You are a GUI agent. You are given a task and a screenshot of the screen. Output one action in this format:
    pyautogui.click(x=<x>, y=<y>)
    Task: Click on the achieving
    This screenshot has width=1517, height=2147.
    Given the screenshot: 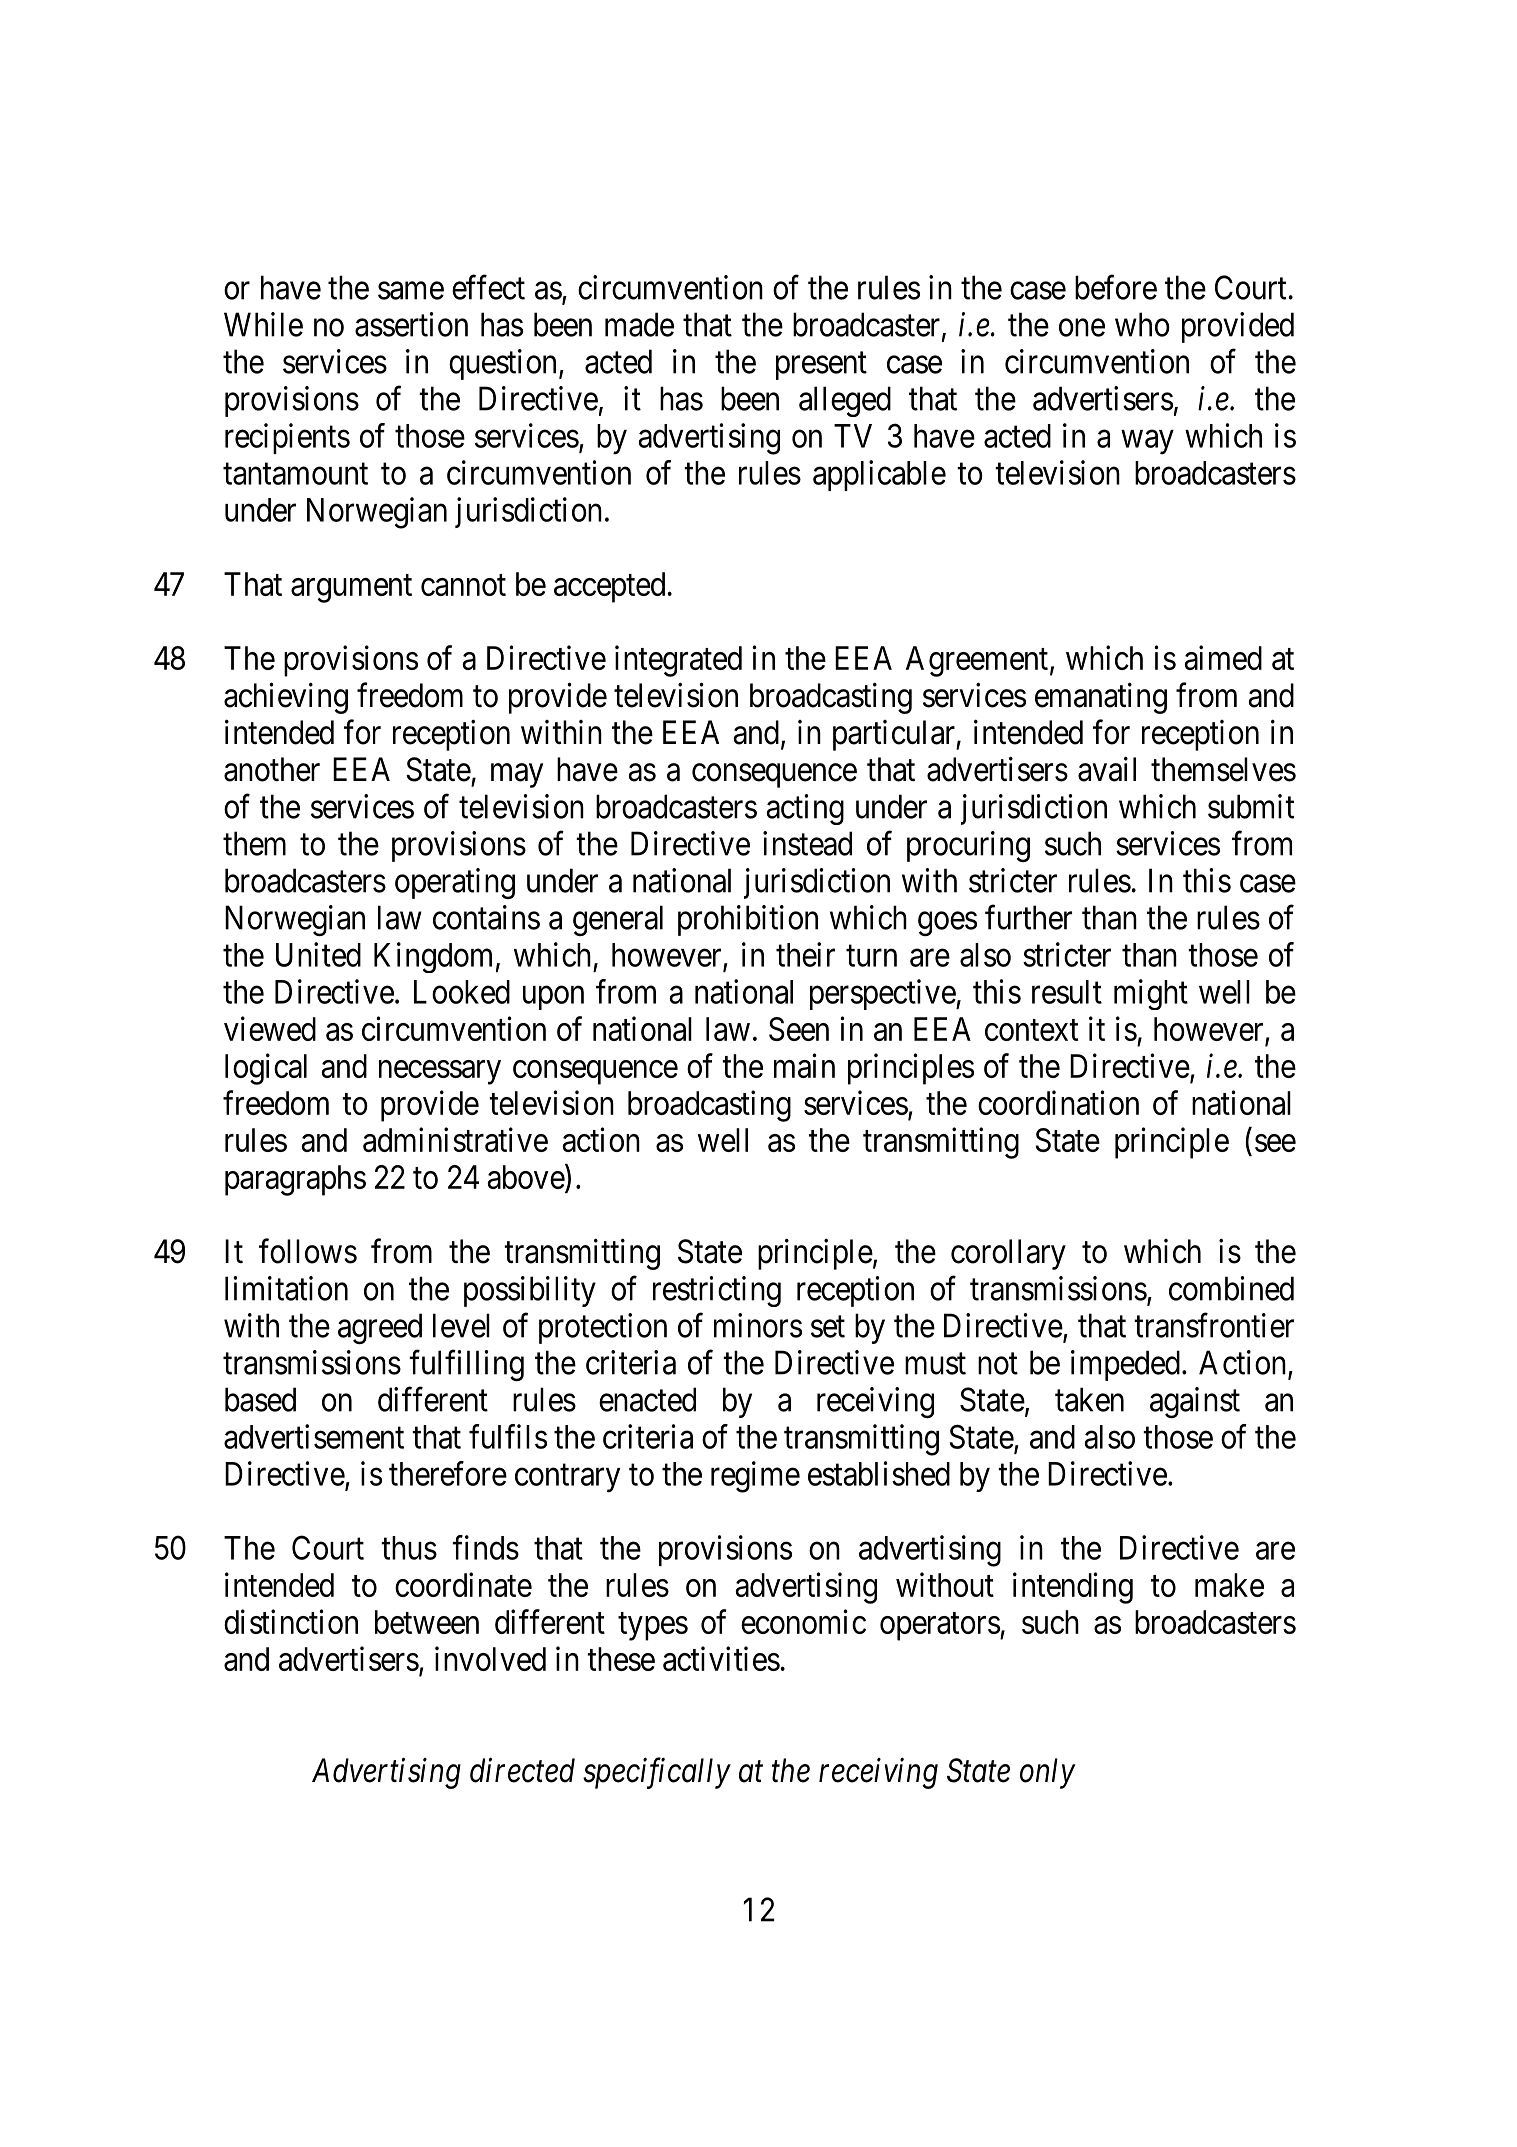 What is the action you would take?
    pyautogui.click(x=286, y=698)
